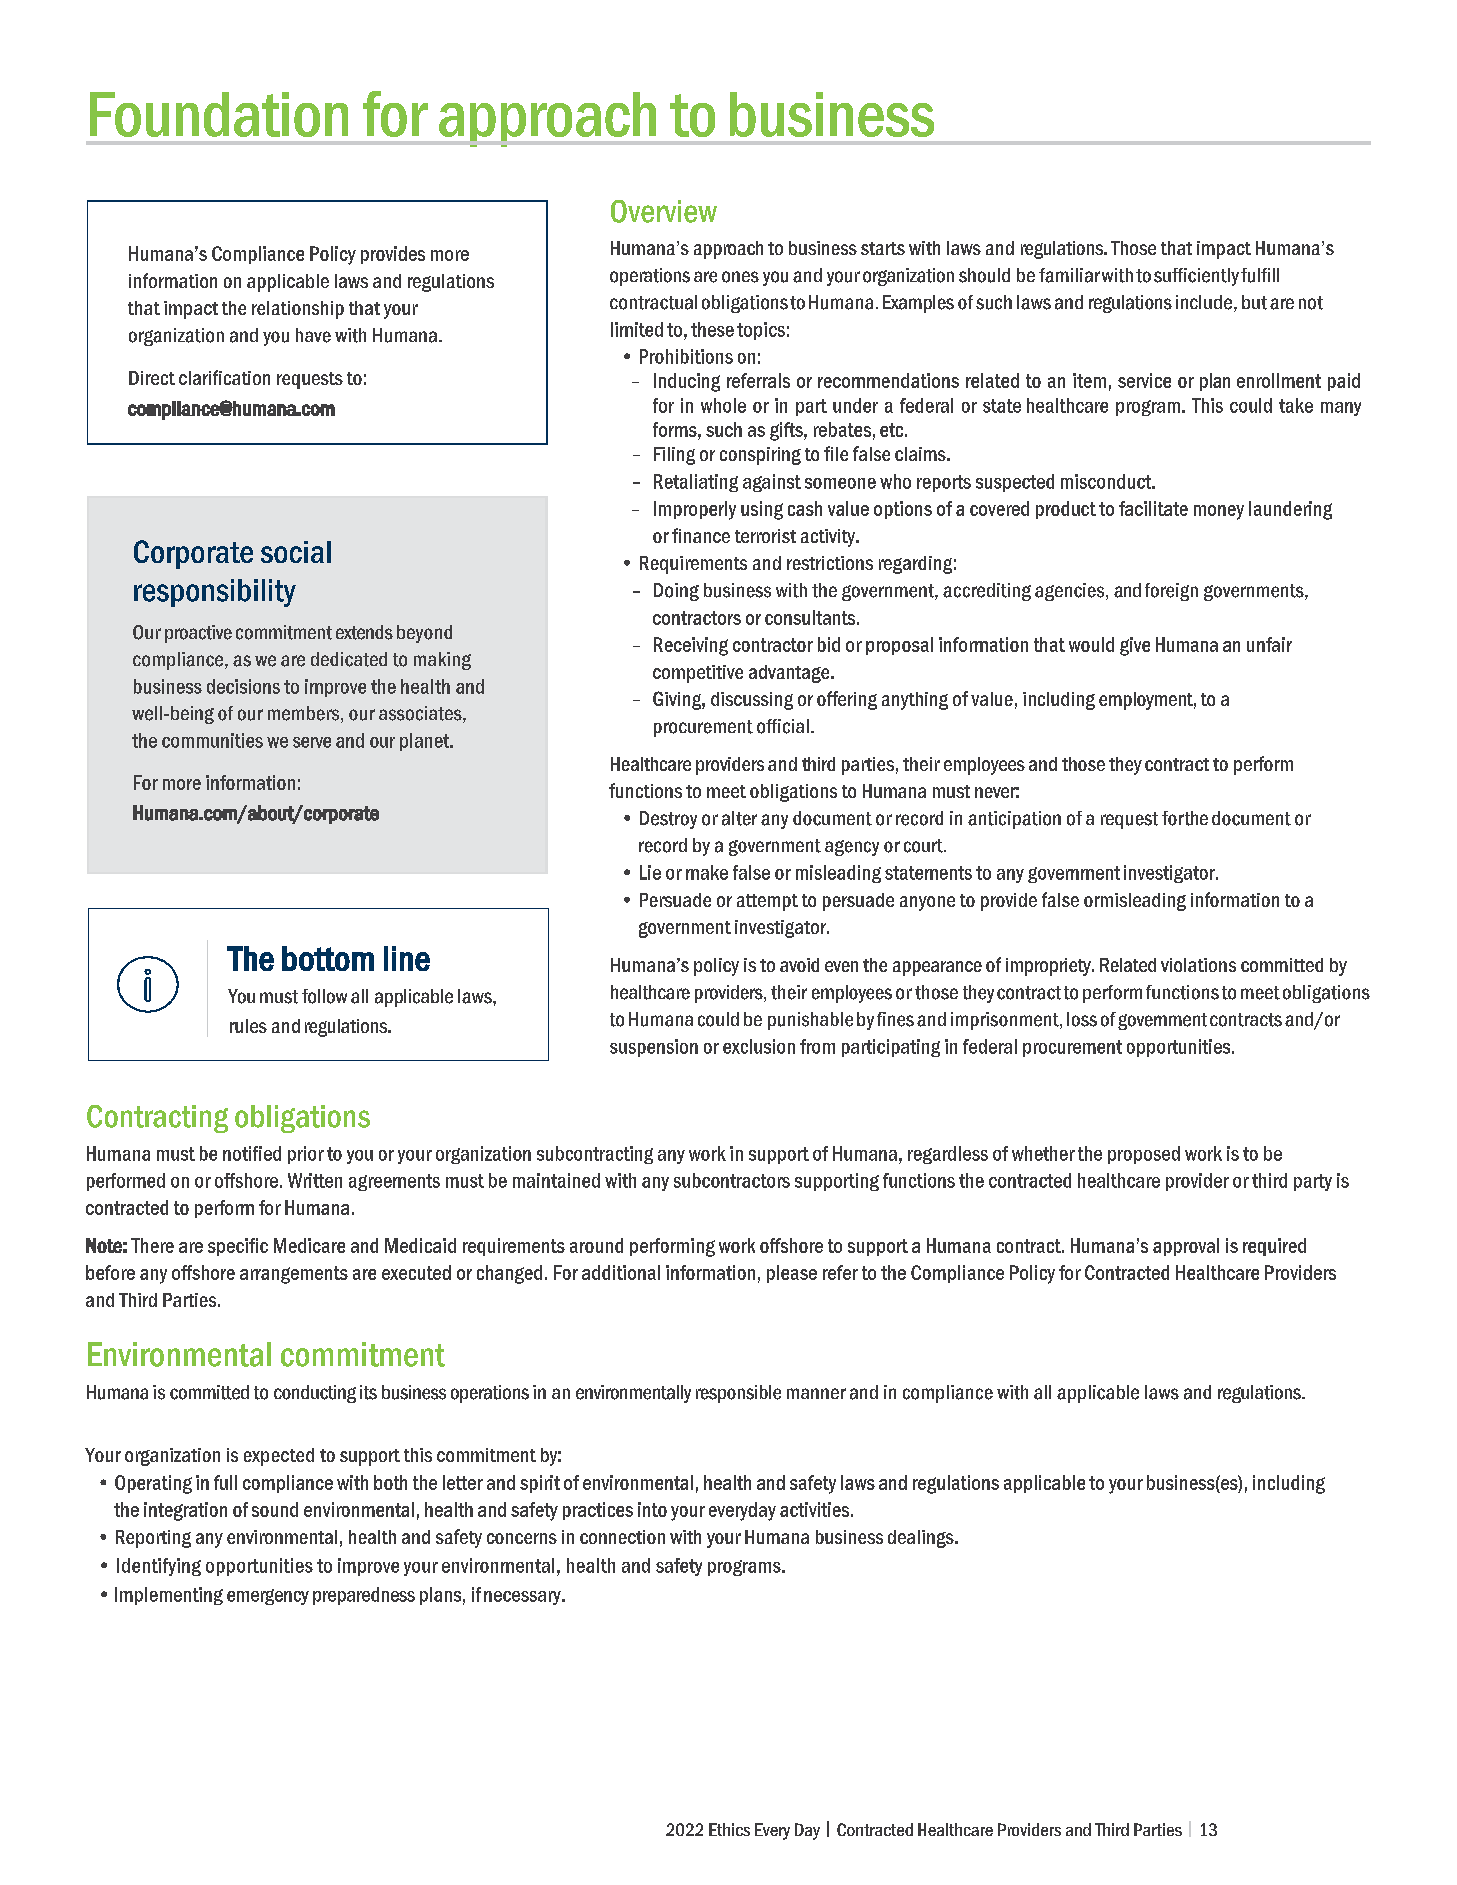 This page has height=1885, width=1457. Describe the element at coordinates (752, 701) in the page. I see `discussing` at that location.
